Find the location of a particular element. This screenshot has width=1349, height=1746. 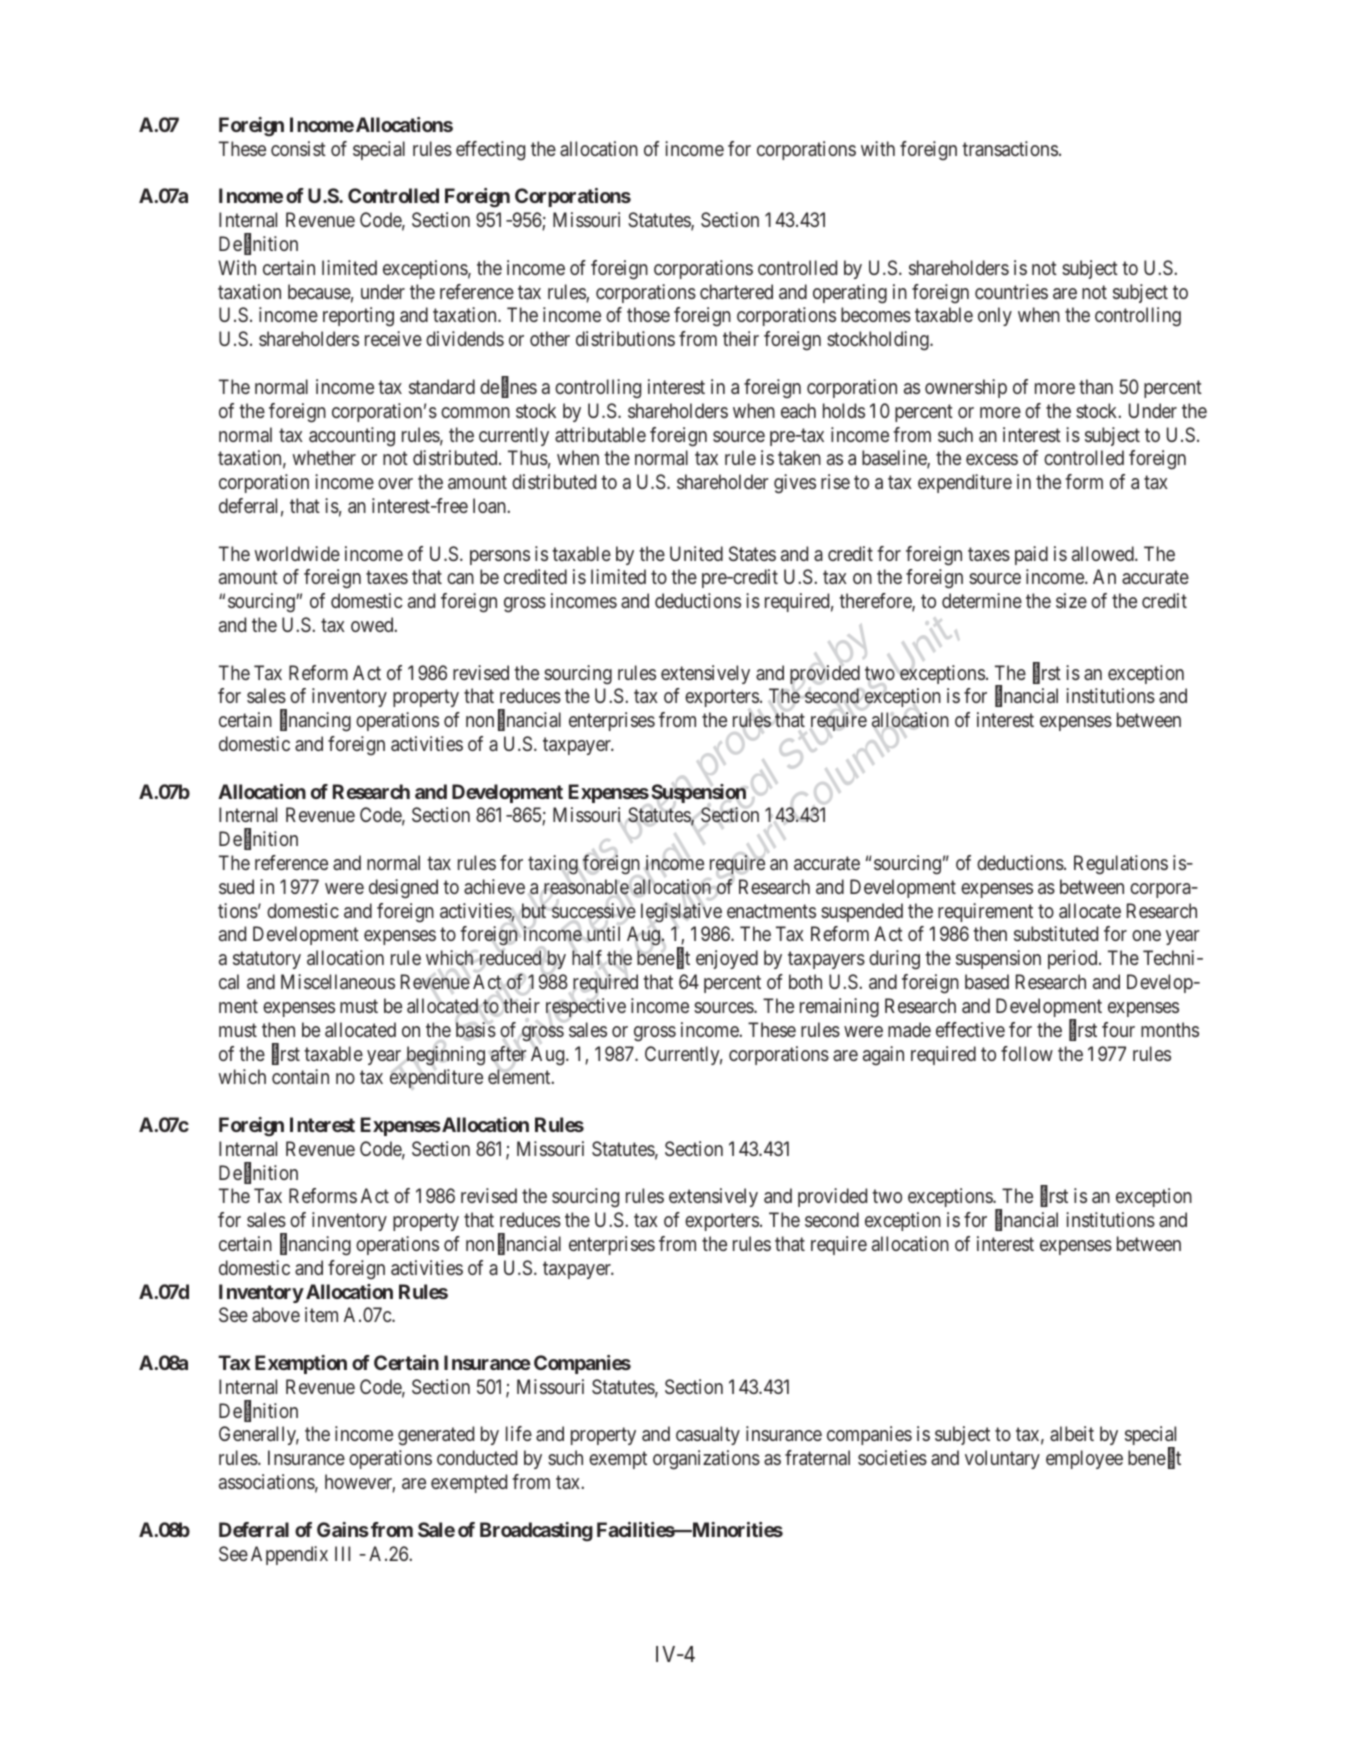

casualty is located at coordinates (708, 1435).
